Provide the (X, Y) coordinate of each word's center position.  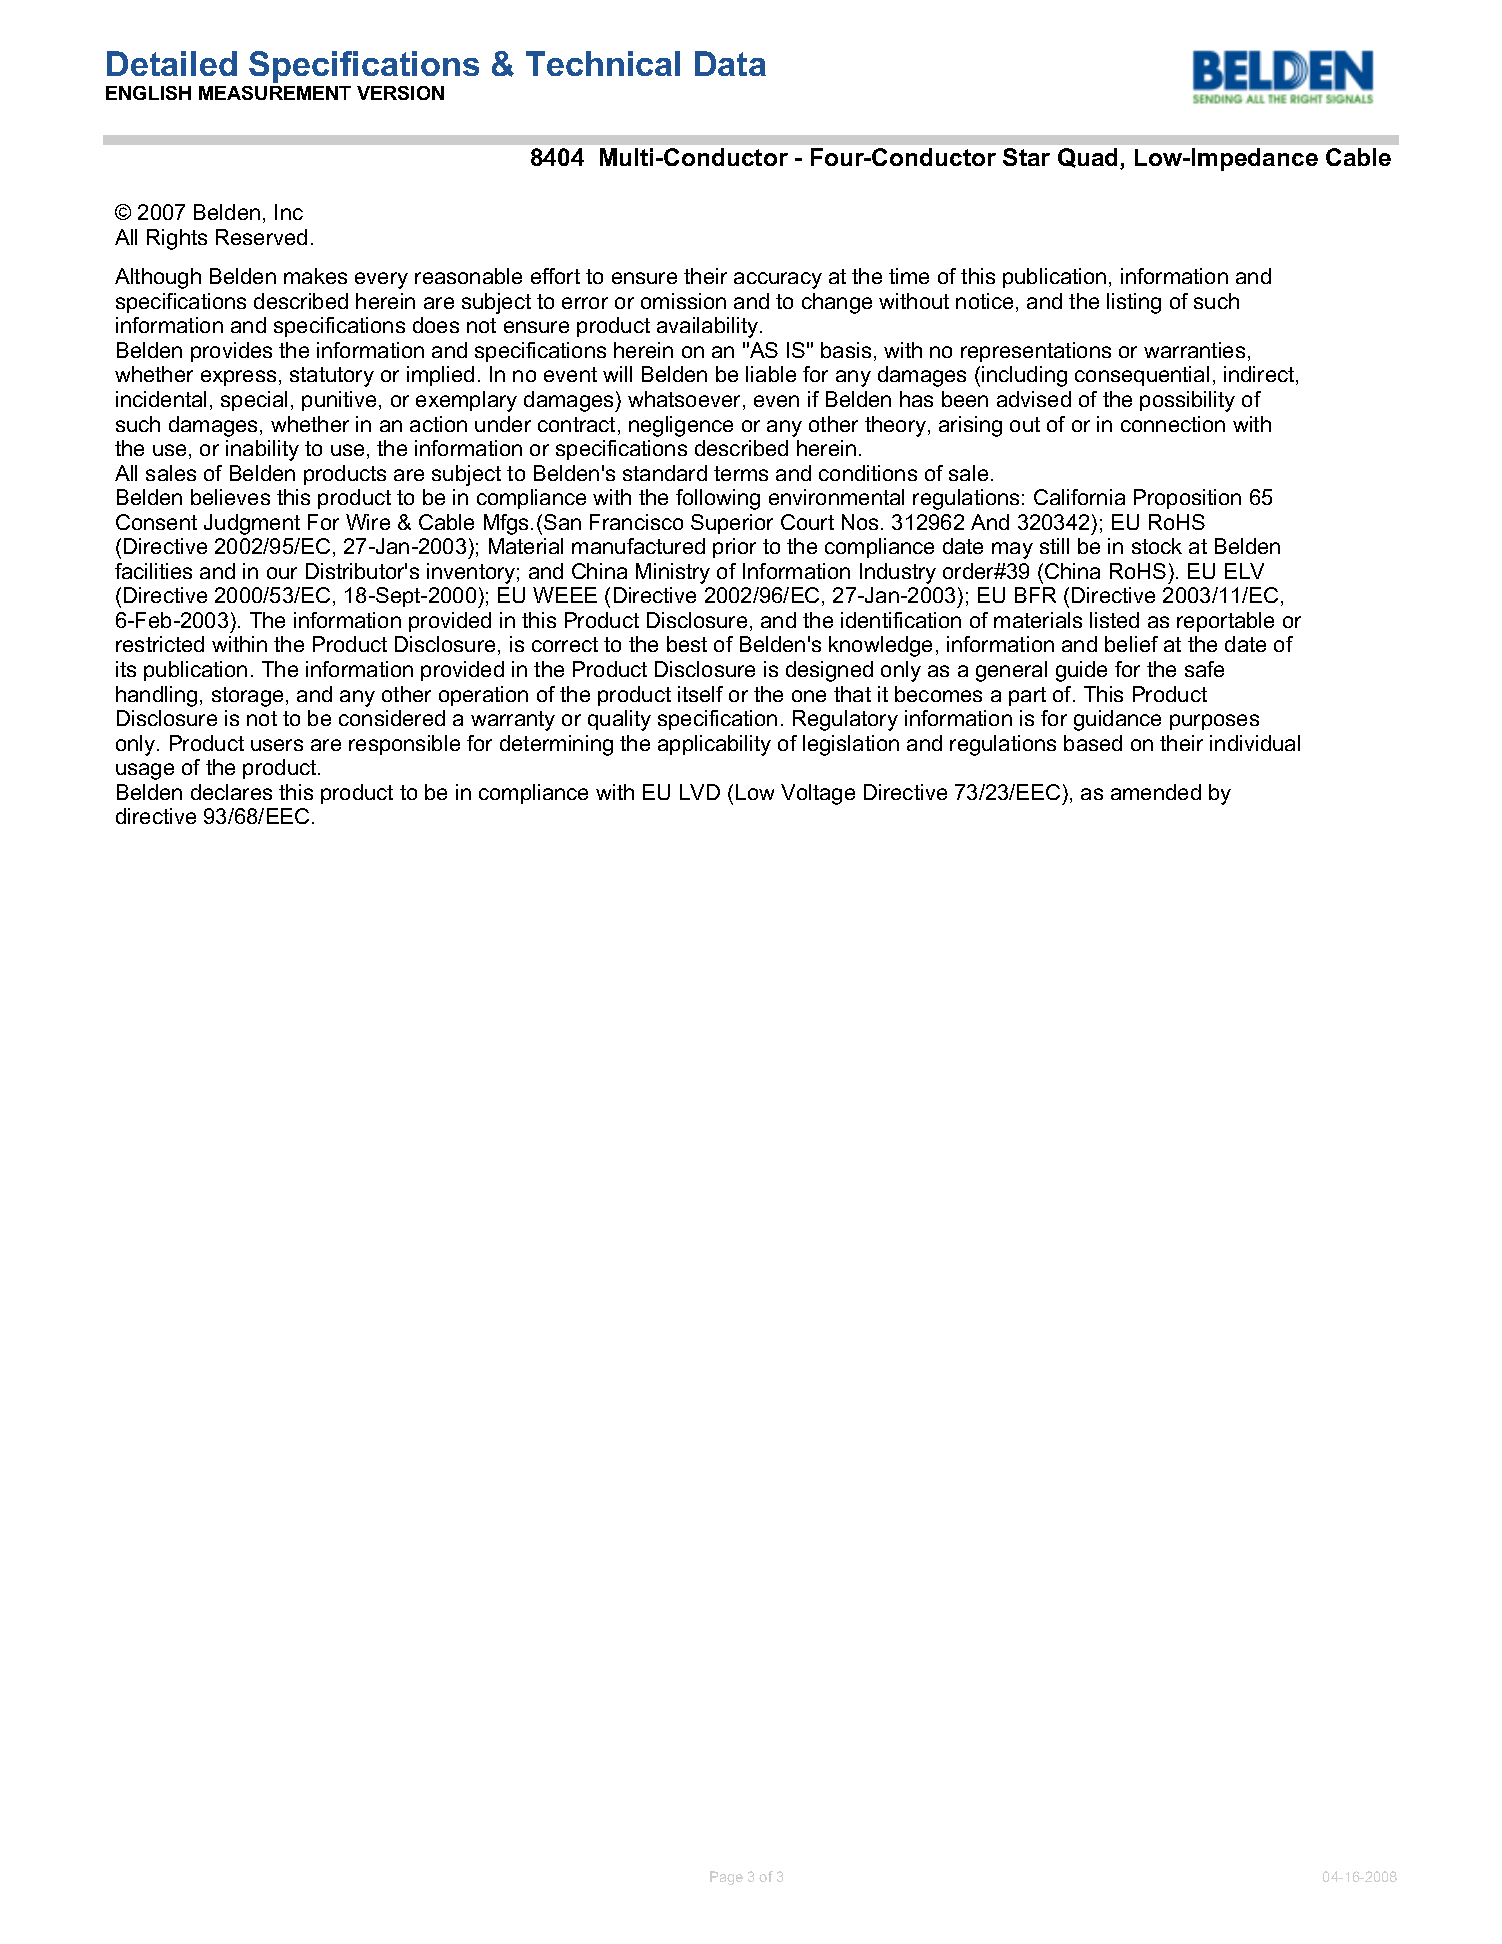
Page (726, 1878)
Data (730, 63)
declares (231, 792)
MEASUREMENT (275, 93)
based (1093, 743)
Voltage (818, 794)
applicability (714, 745)
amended (1156, 792)
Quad (1089, 158)
